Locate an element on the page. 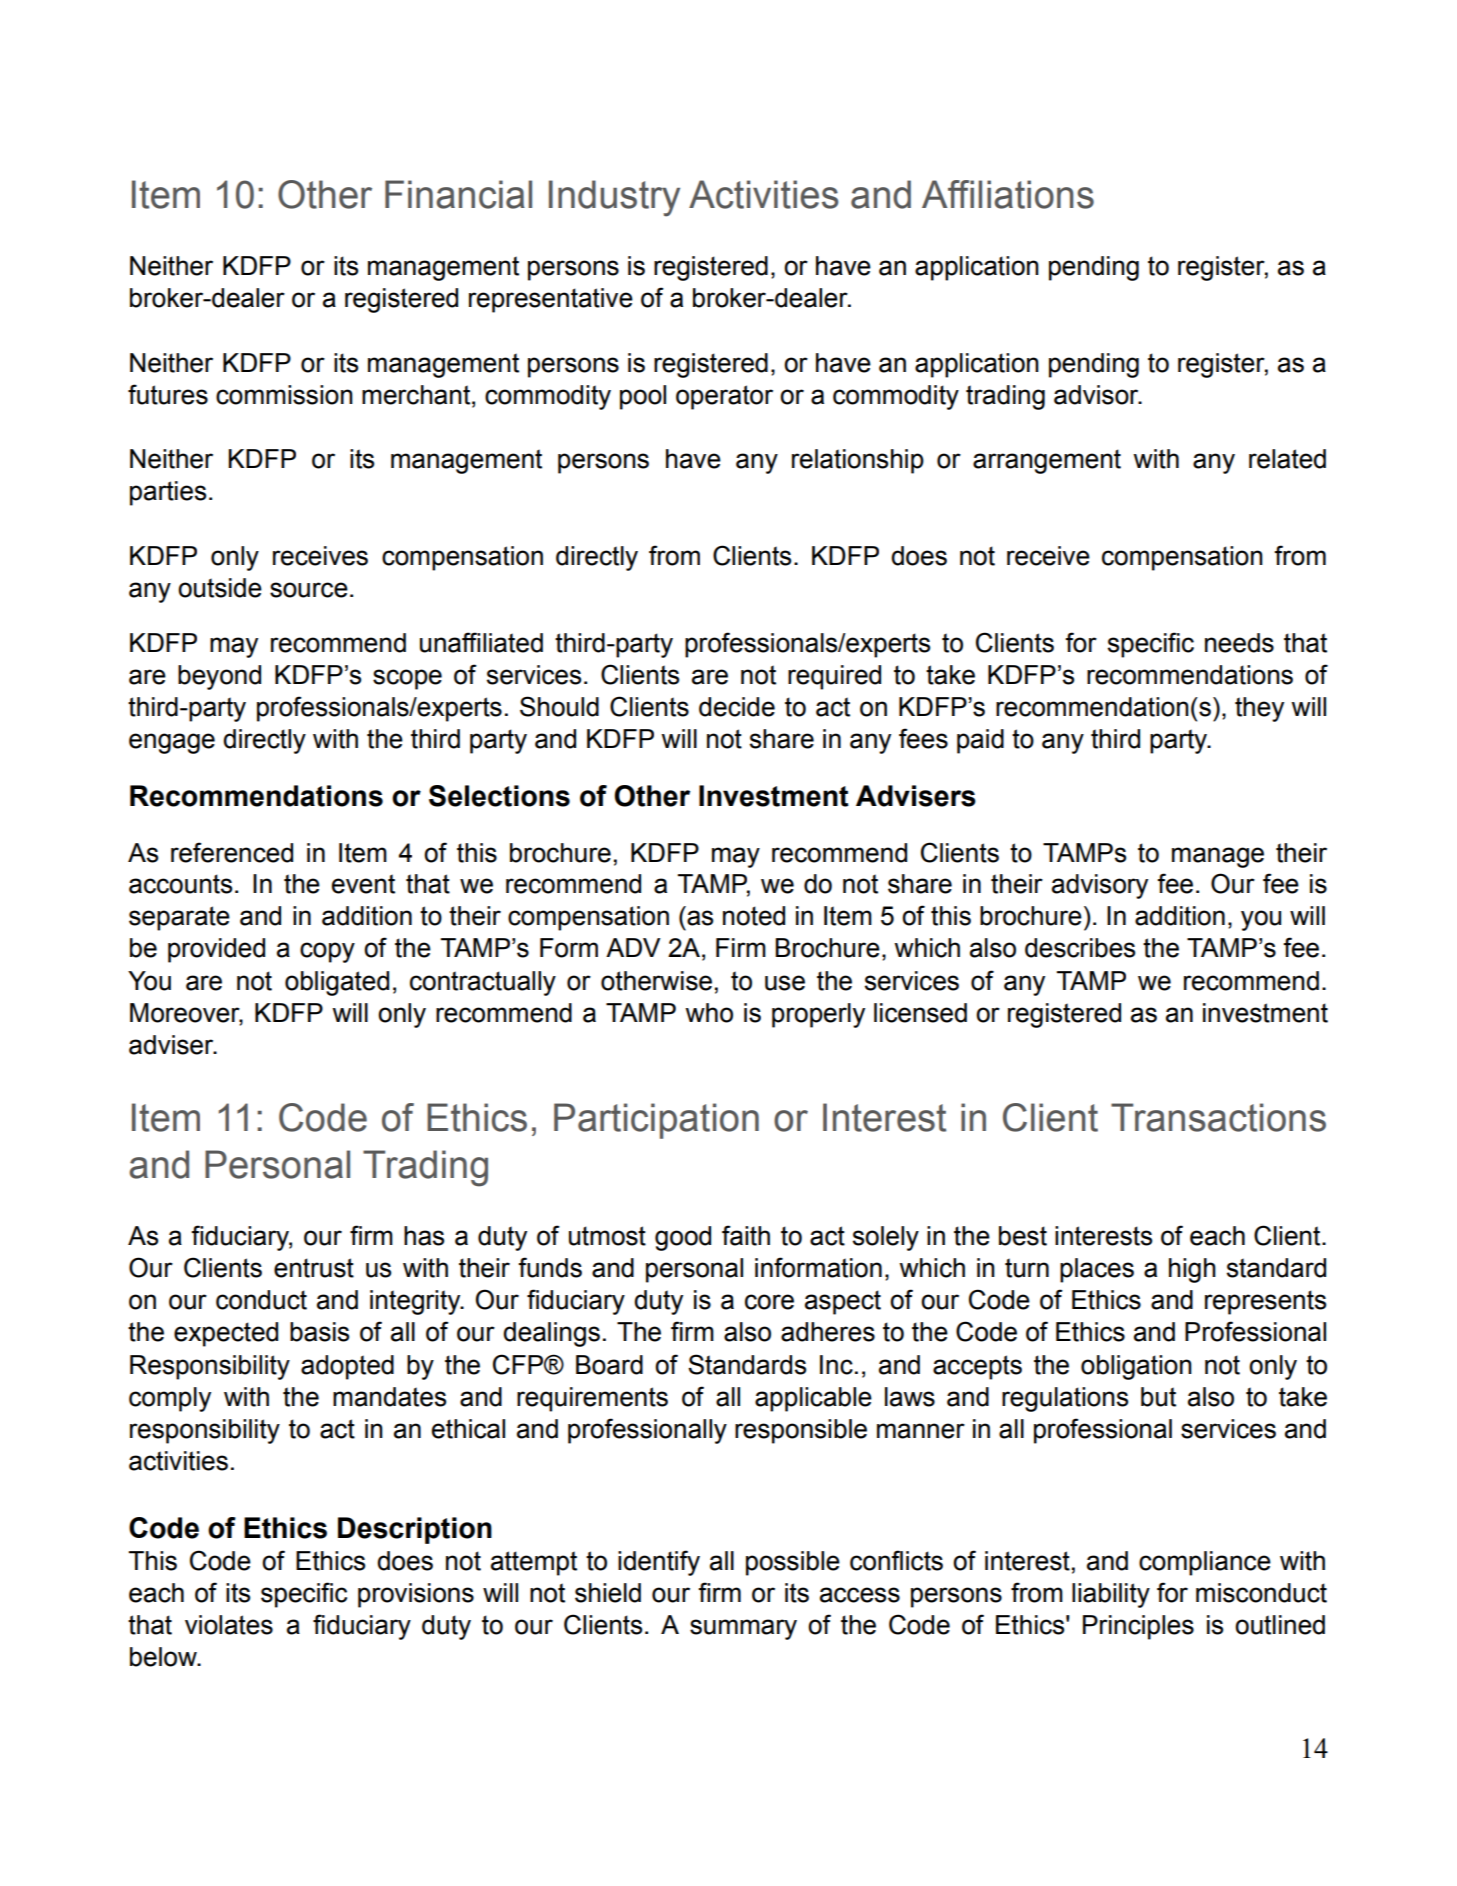 This document has height=1886, width=1457. copy is located at coordinates (327, 952).
